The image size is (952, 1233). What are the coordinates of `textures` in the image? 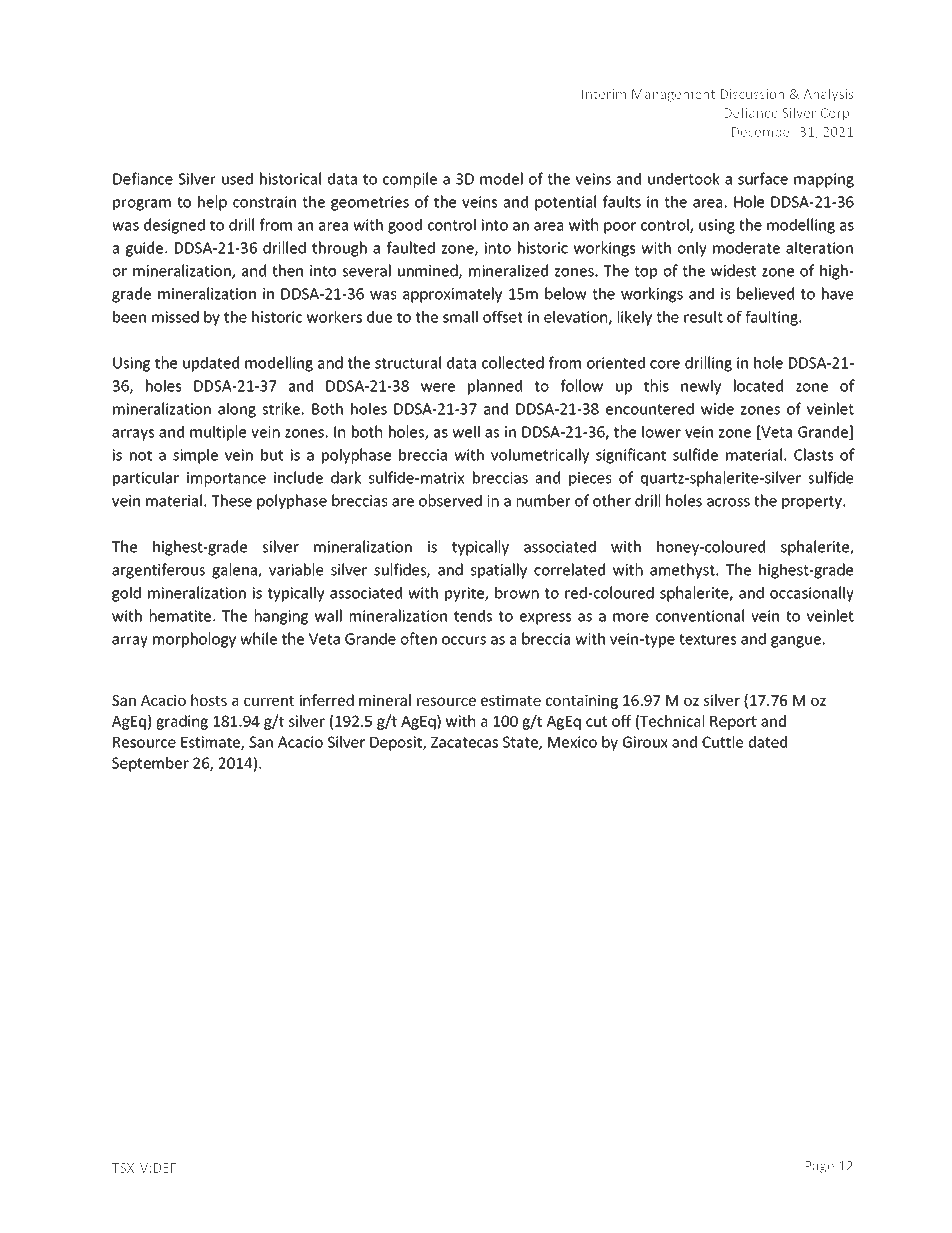 It's located at (707, 639).
